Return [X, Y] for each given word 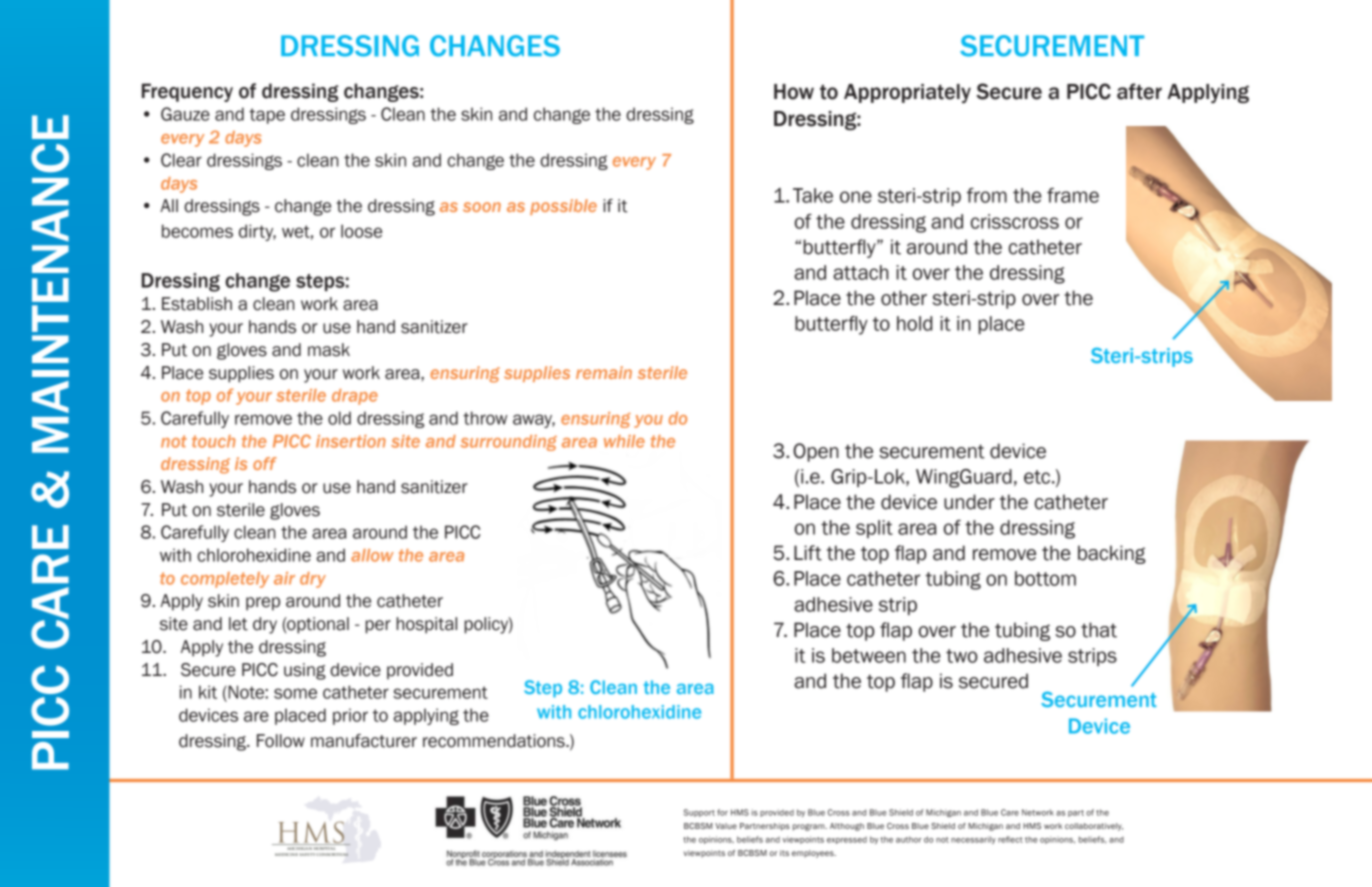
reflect [1010, 839]
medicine [286, 854]
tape [267, 116]
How [794, 92]
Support [699, 813]
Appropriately [907, 93]
